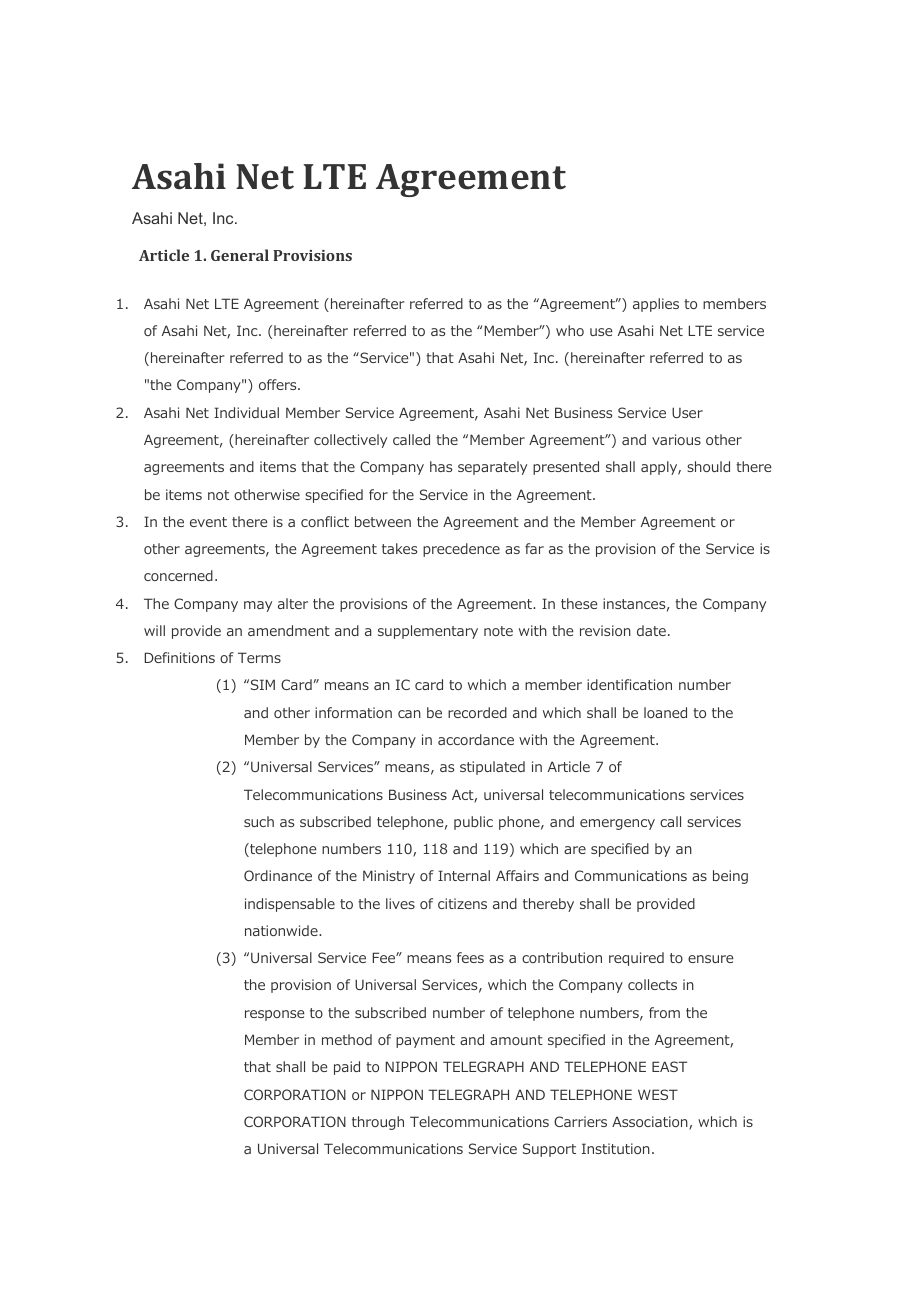  I want to click on who, so click(570, 330).
